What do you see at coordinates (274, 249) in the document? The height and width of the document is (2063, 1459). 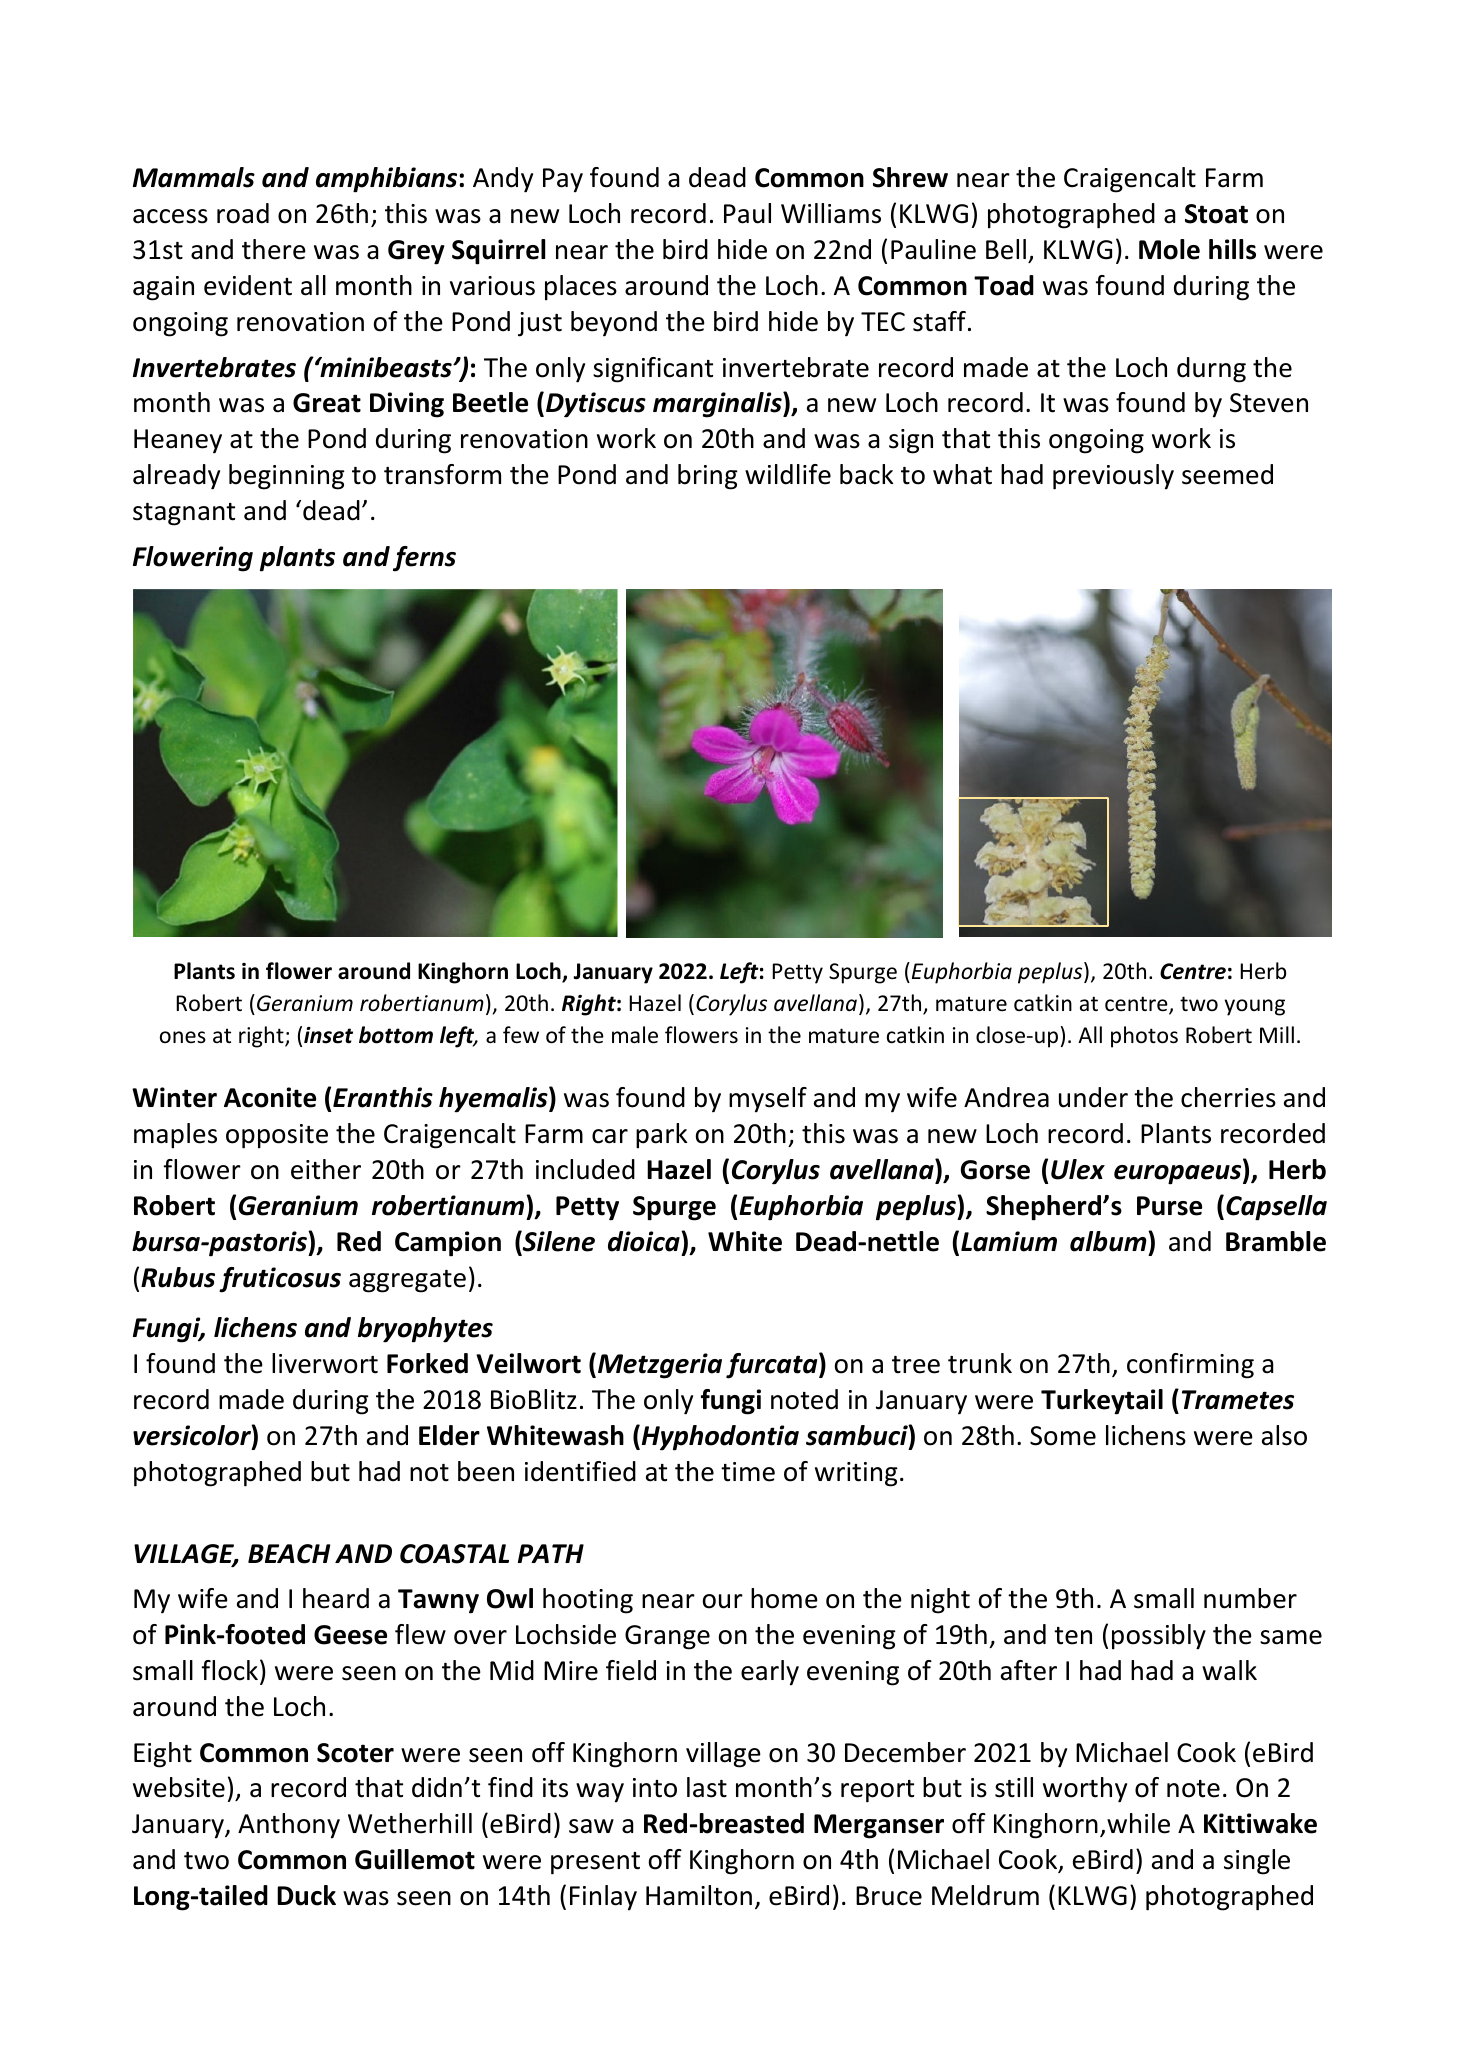 I see `there` at bounding box center [274, 249].
